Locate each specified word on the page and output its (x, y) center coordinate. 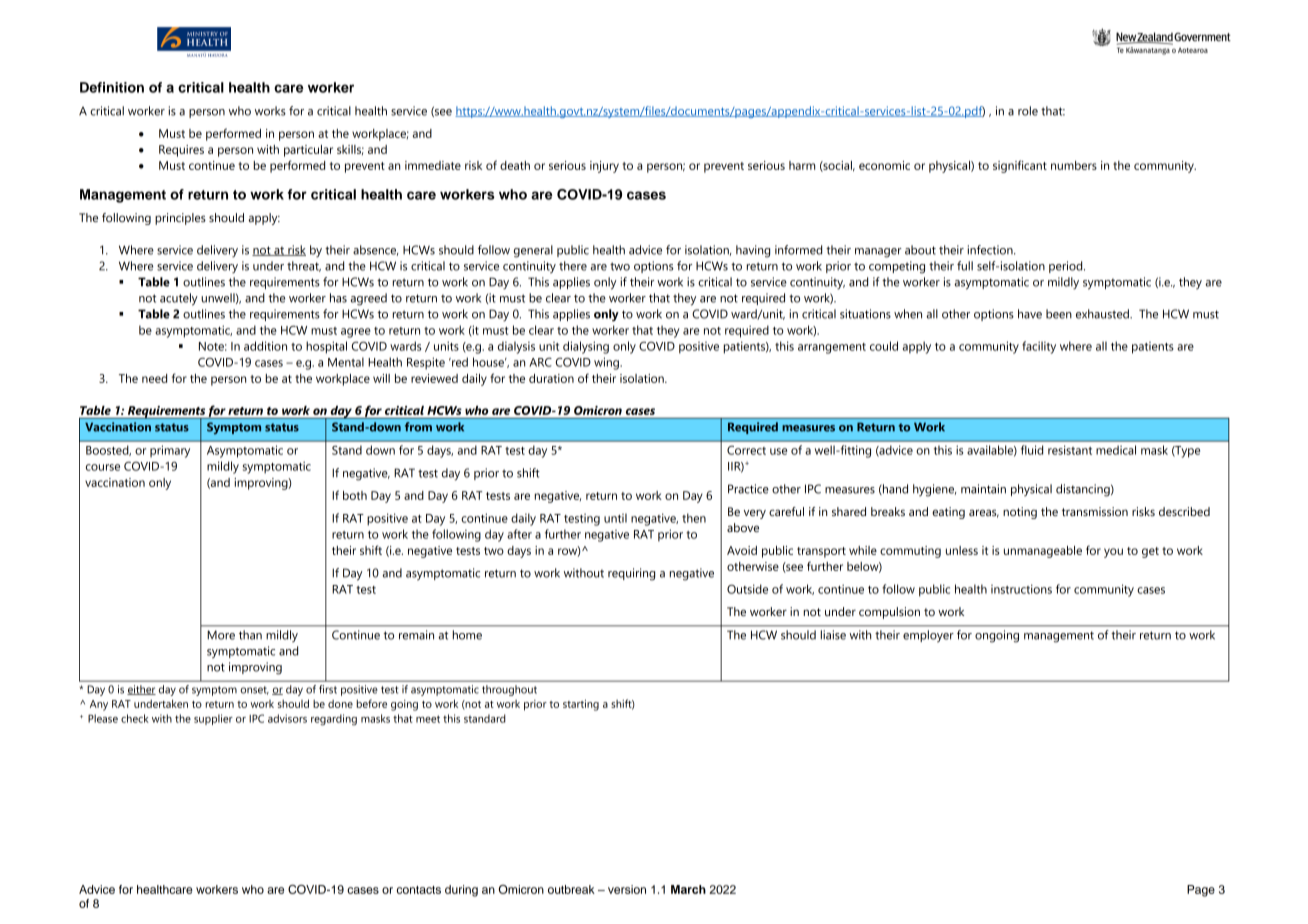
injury (604, 167)
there (573, 266)
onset (254, 690)
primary (170, 451)
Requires (181, 151)
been (1059, 314)
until (615, 518)
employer (928, 636)
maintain (983, 489)
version (627, 889)
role (1028, 111)
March (688, 889)
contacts (419, 890)
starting (581, 705)
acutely (179, 299)
